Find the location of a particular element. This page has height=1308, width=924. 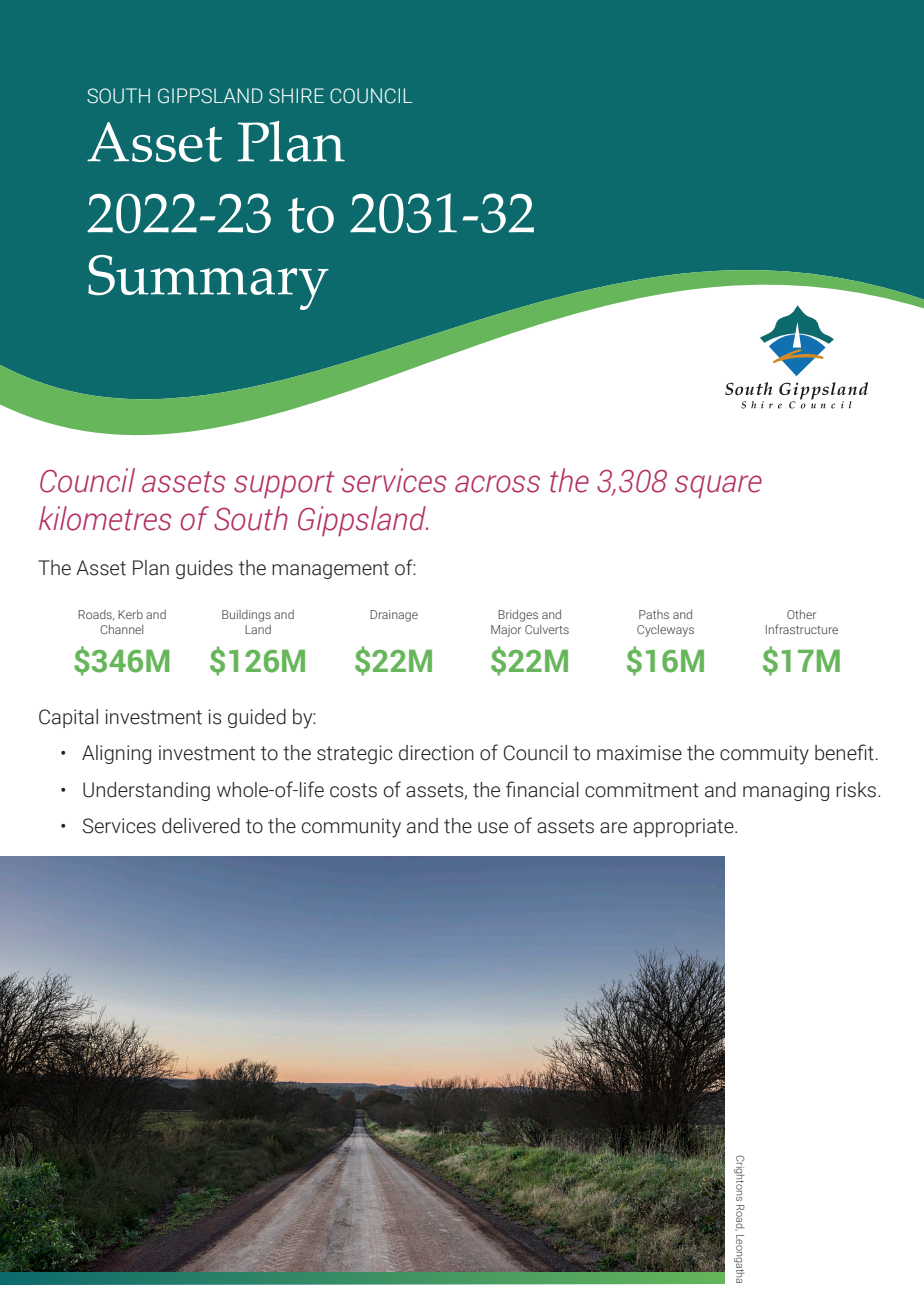

managing is located at coordinates (786, 791).
